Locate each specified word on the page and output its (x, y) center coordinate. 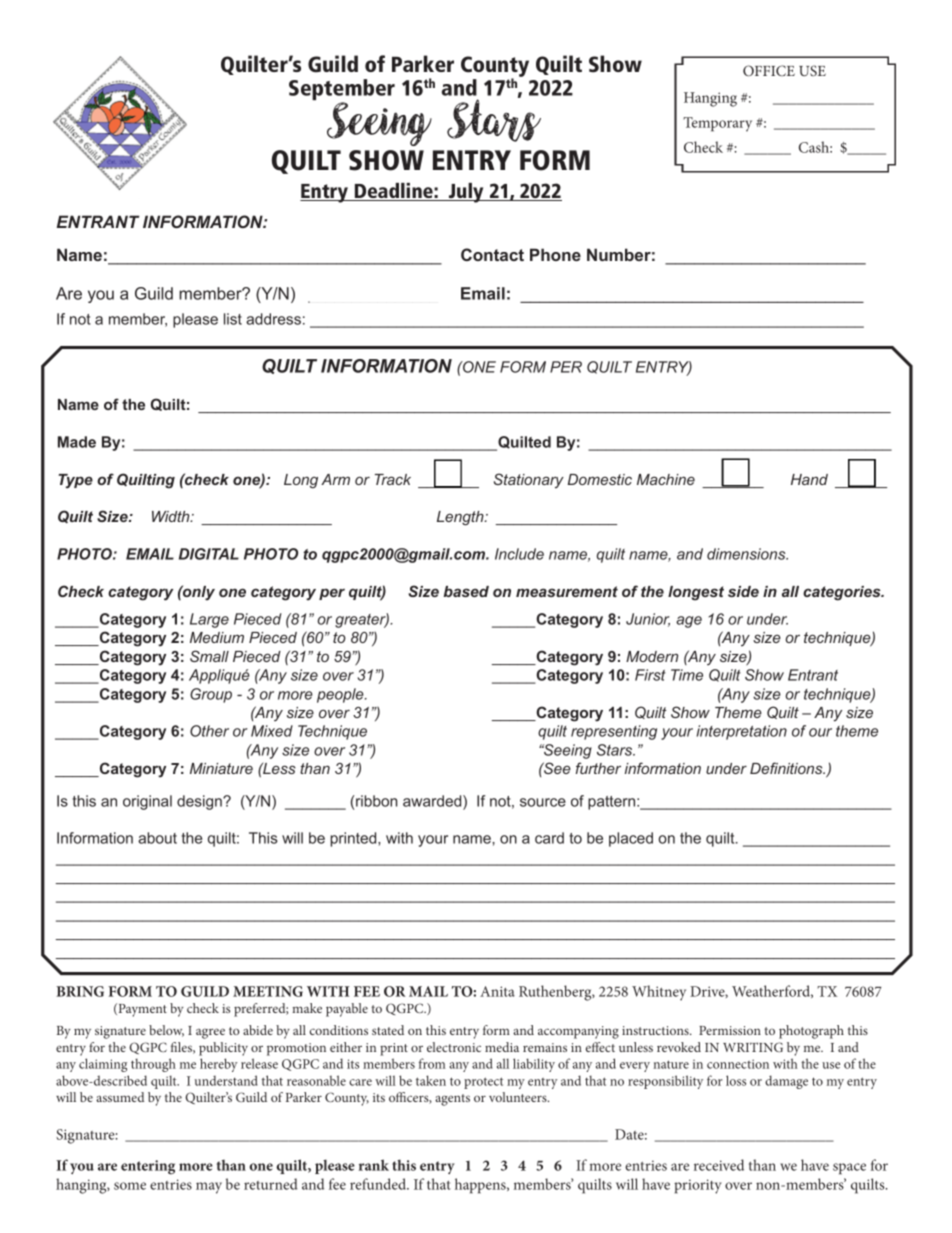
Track (393, 479)
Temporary (717, 124)
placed (631, 839)
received (719, 1165)
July (466, 193)
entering (148, 1167)
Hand (809, 479)
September (342, 91)
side (743, 591)
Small (209, 656)
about (157, 838)
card (549, 838)
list (233, 319)
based (466, 591)
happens (481, 1186)
